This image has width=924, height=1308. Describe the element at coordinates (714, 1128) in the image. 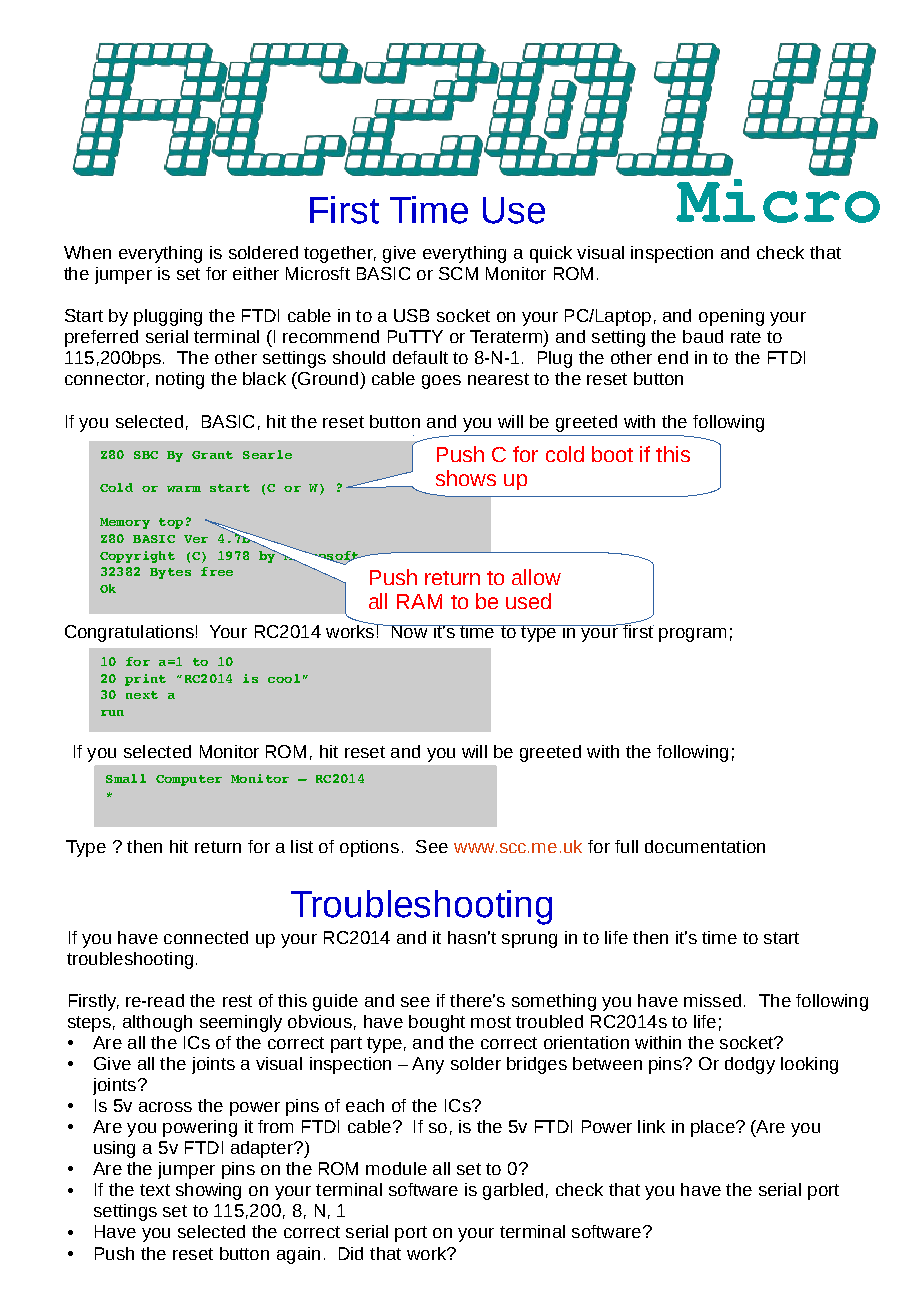

I see `place` at that location.
